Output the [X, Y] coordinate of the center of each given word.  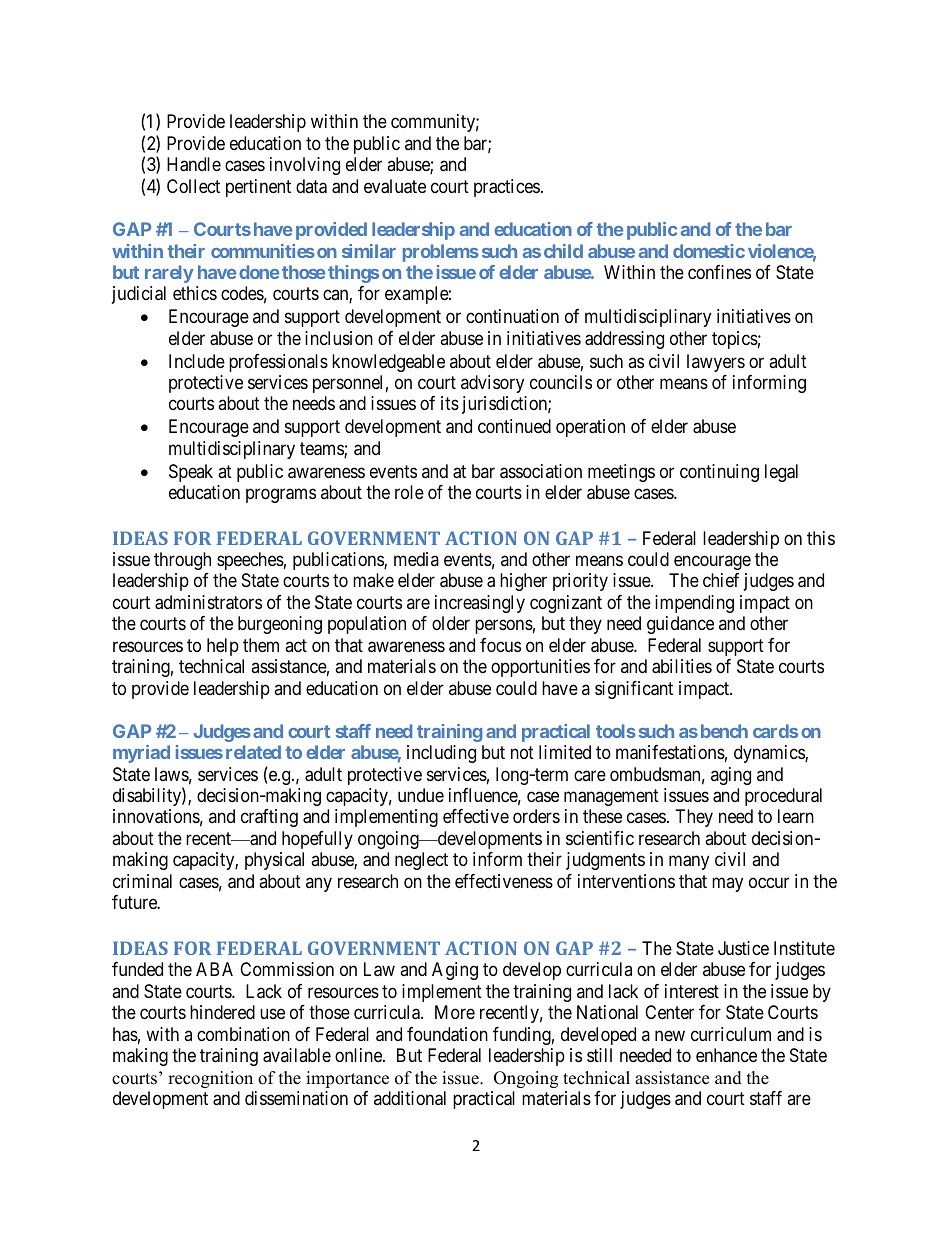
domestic [709, 251]
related [253, 752]
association [541, 471]
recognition [210, 1079]
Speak [191, 473]
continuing [719, 473]
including [441, 754]
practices [507, 188]
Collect [193, 186]
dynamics [770, 754]
